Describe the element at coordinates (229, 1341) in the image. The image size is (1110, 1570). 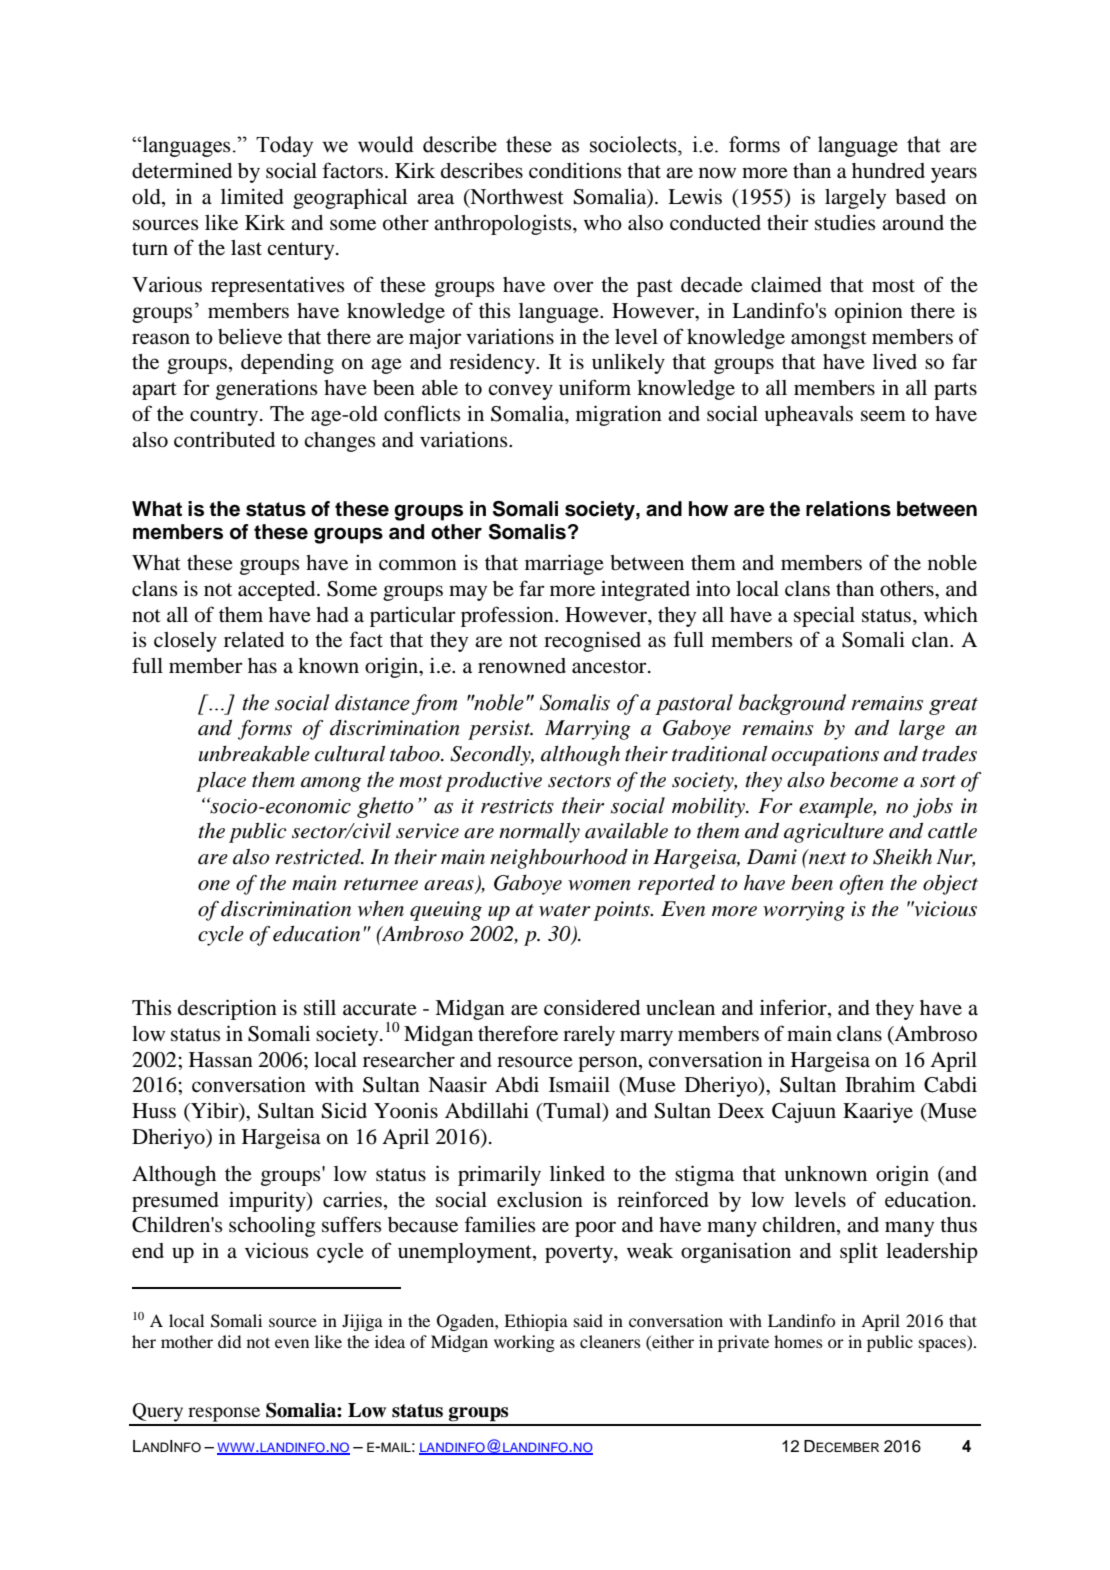
I see `did` at that location.
